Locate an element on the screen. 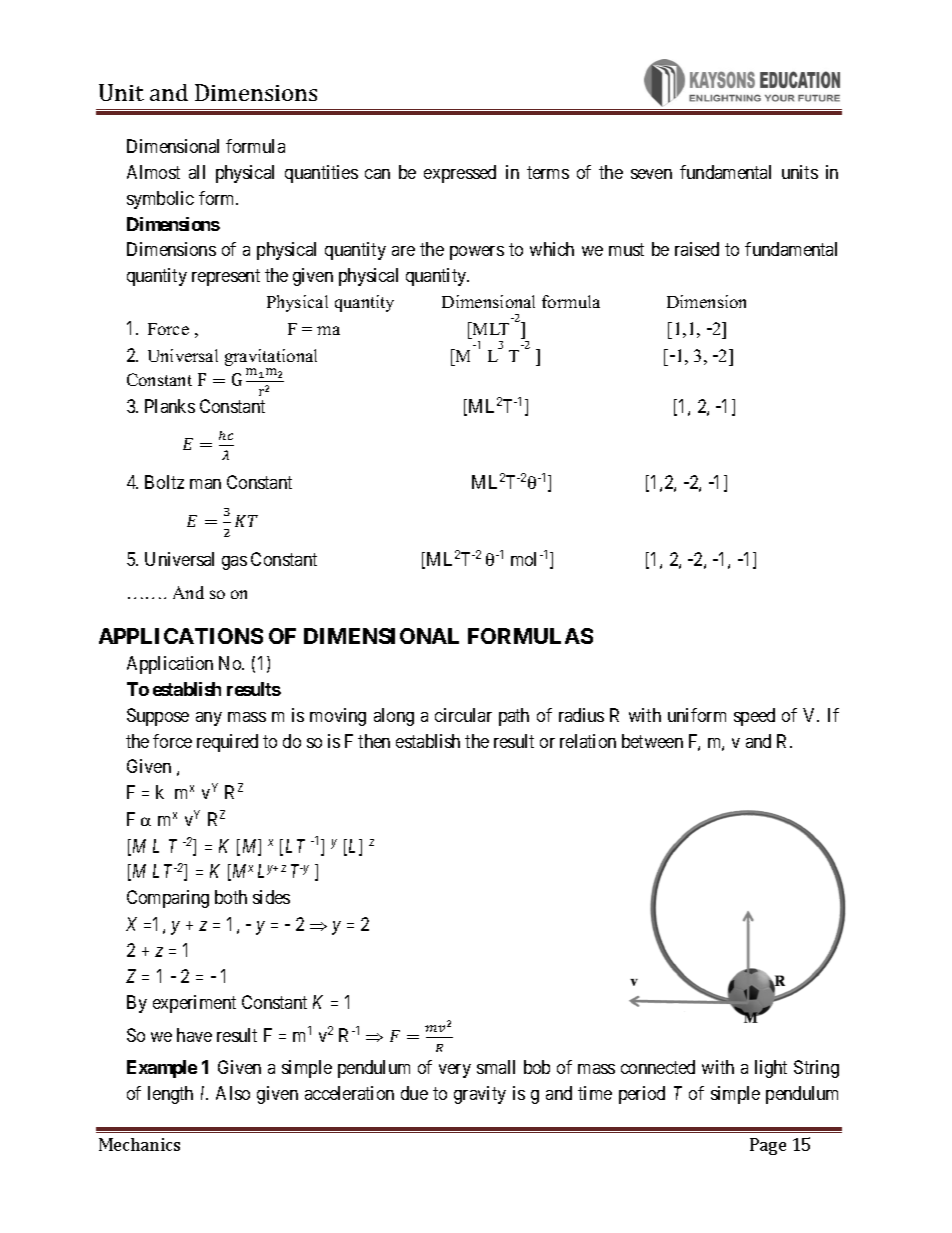  symbolic is located at coordinates (160, 200).
